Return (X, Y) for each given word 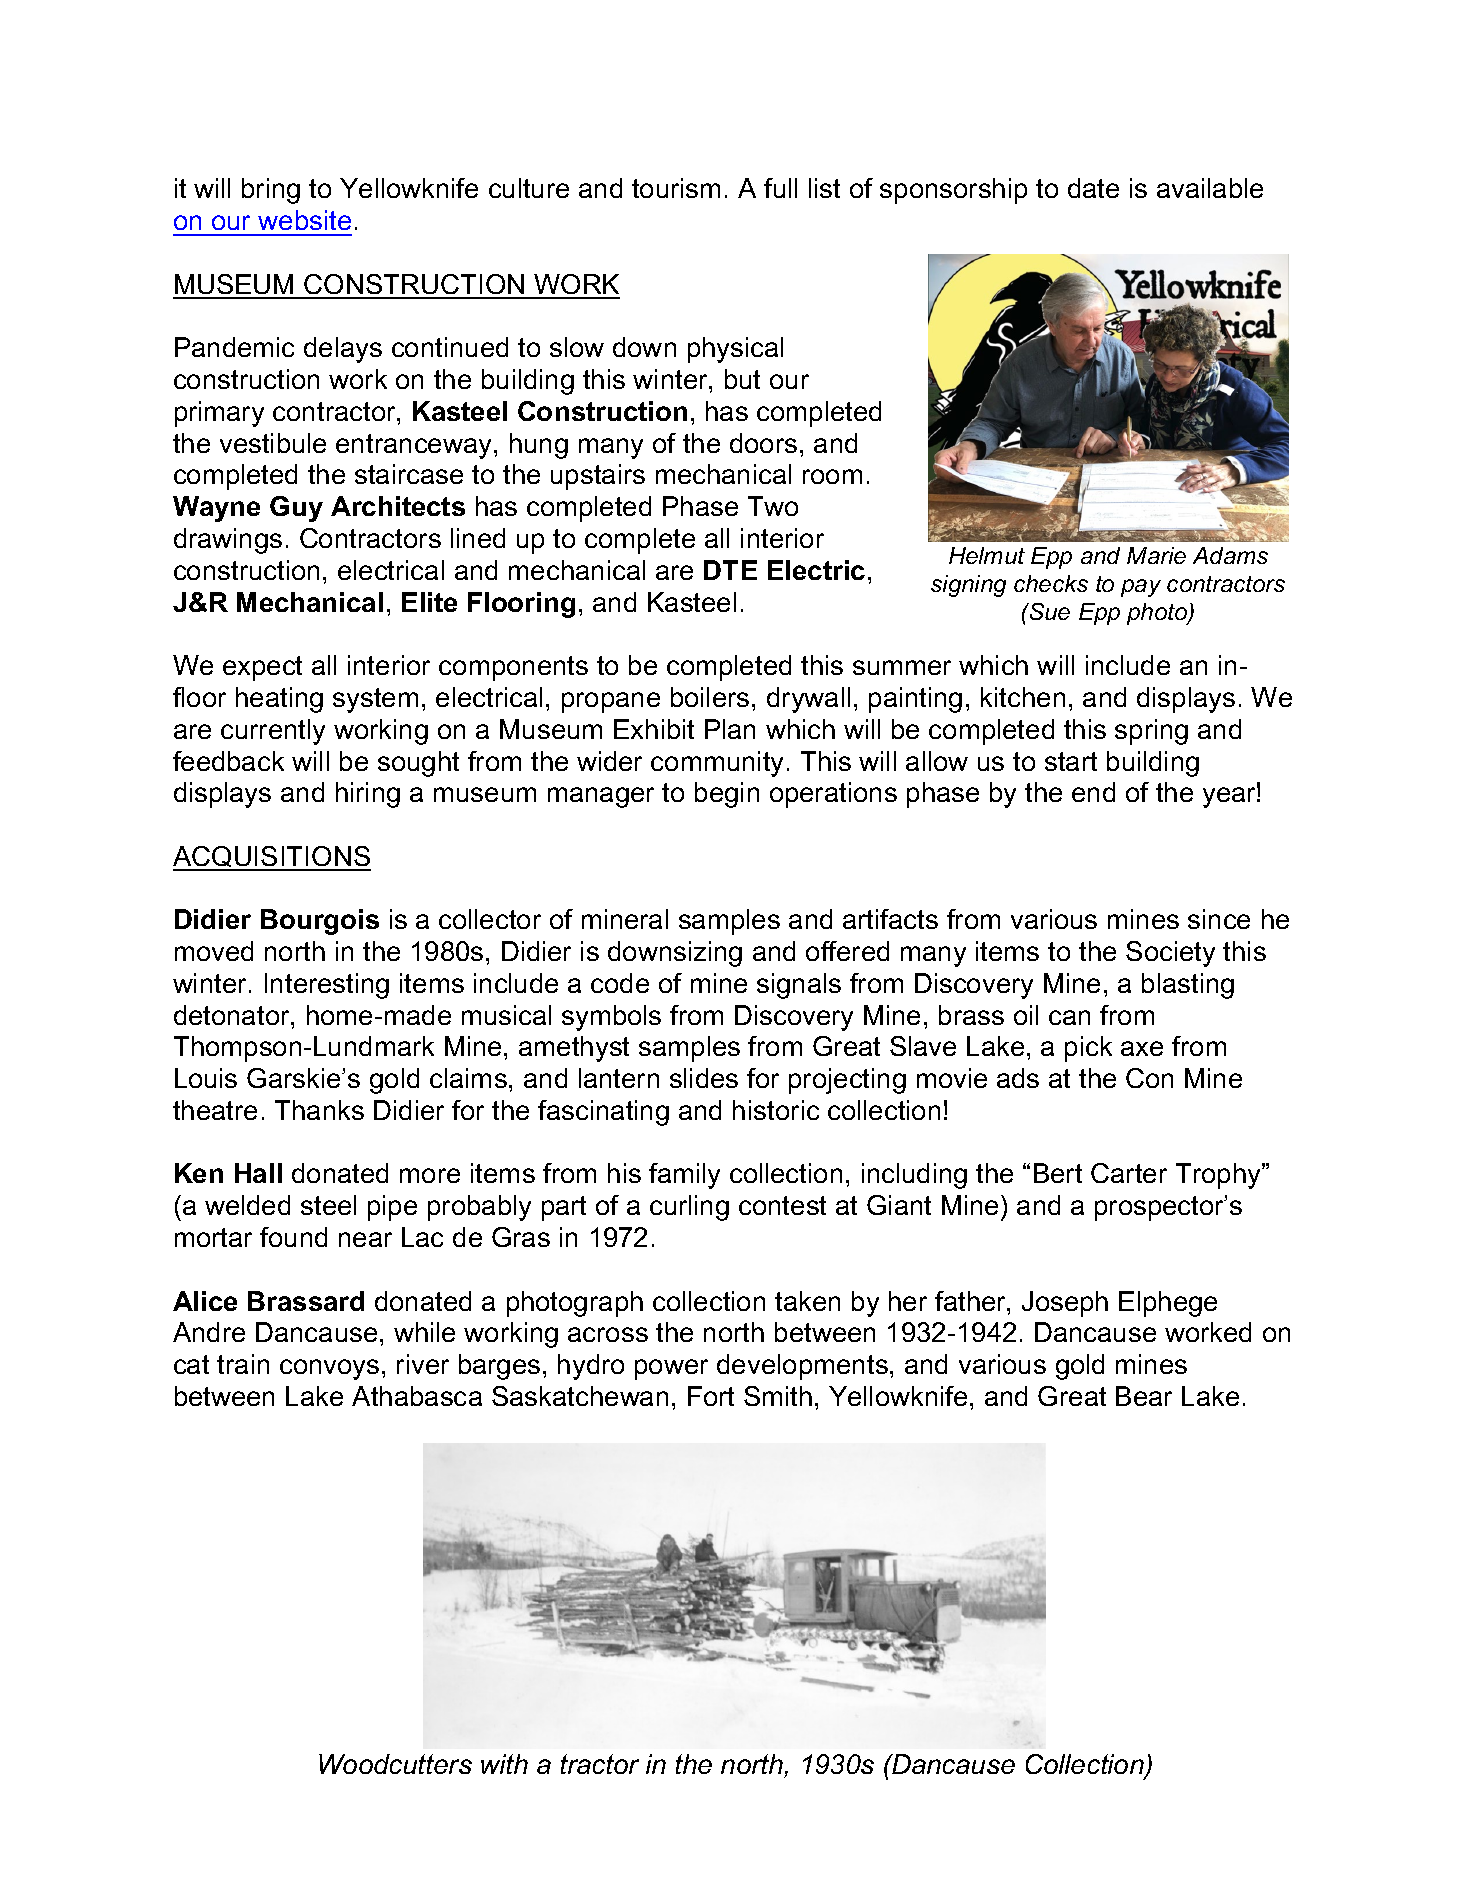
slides (704, 1078)
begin (727, 795)
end (1093, 792)
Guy (296, 509)
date (1093, 188)
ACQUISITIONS (272, 858)
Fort (711, 1396)
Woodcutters (395, 1764)
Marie (1156, 555)
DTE (730, 570)
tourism (676, 188)
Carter (1129, 1173)
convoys (329, 1369)
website (304, 220)
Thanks (319, 1110)
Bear (1144, 1396)
